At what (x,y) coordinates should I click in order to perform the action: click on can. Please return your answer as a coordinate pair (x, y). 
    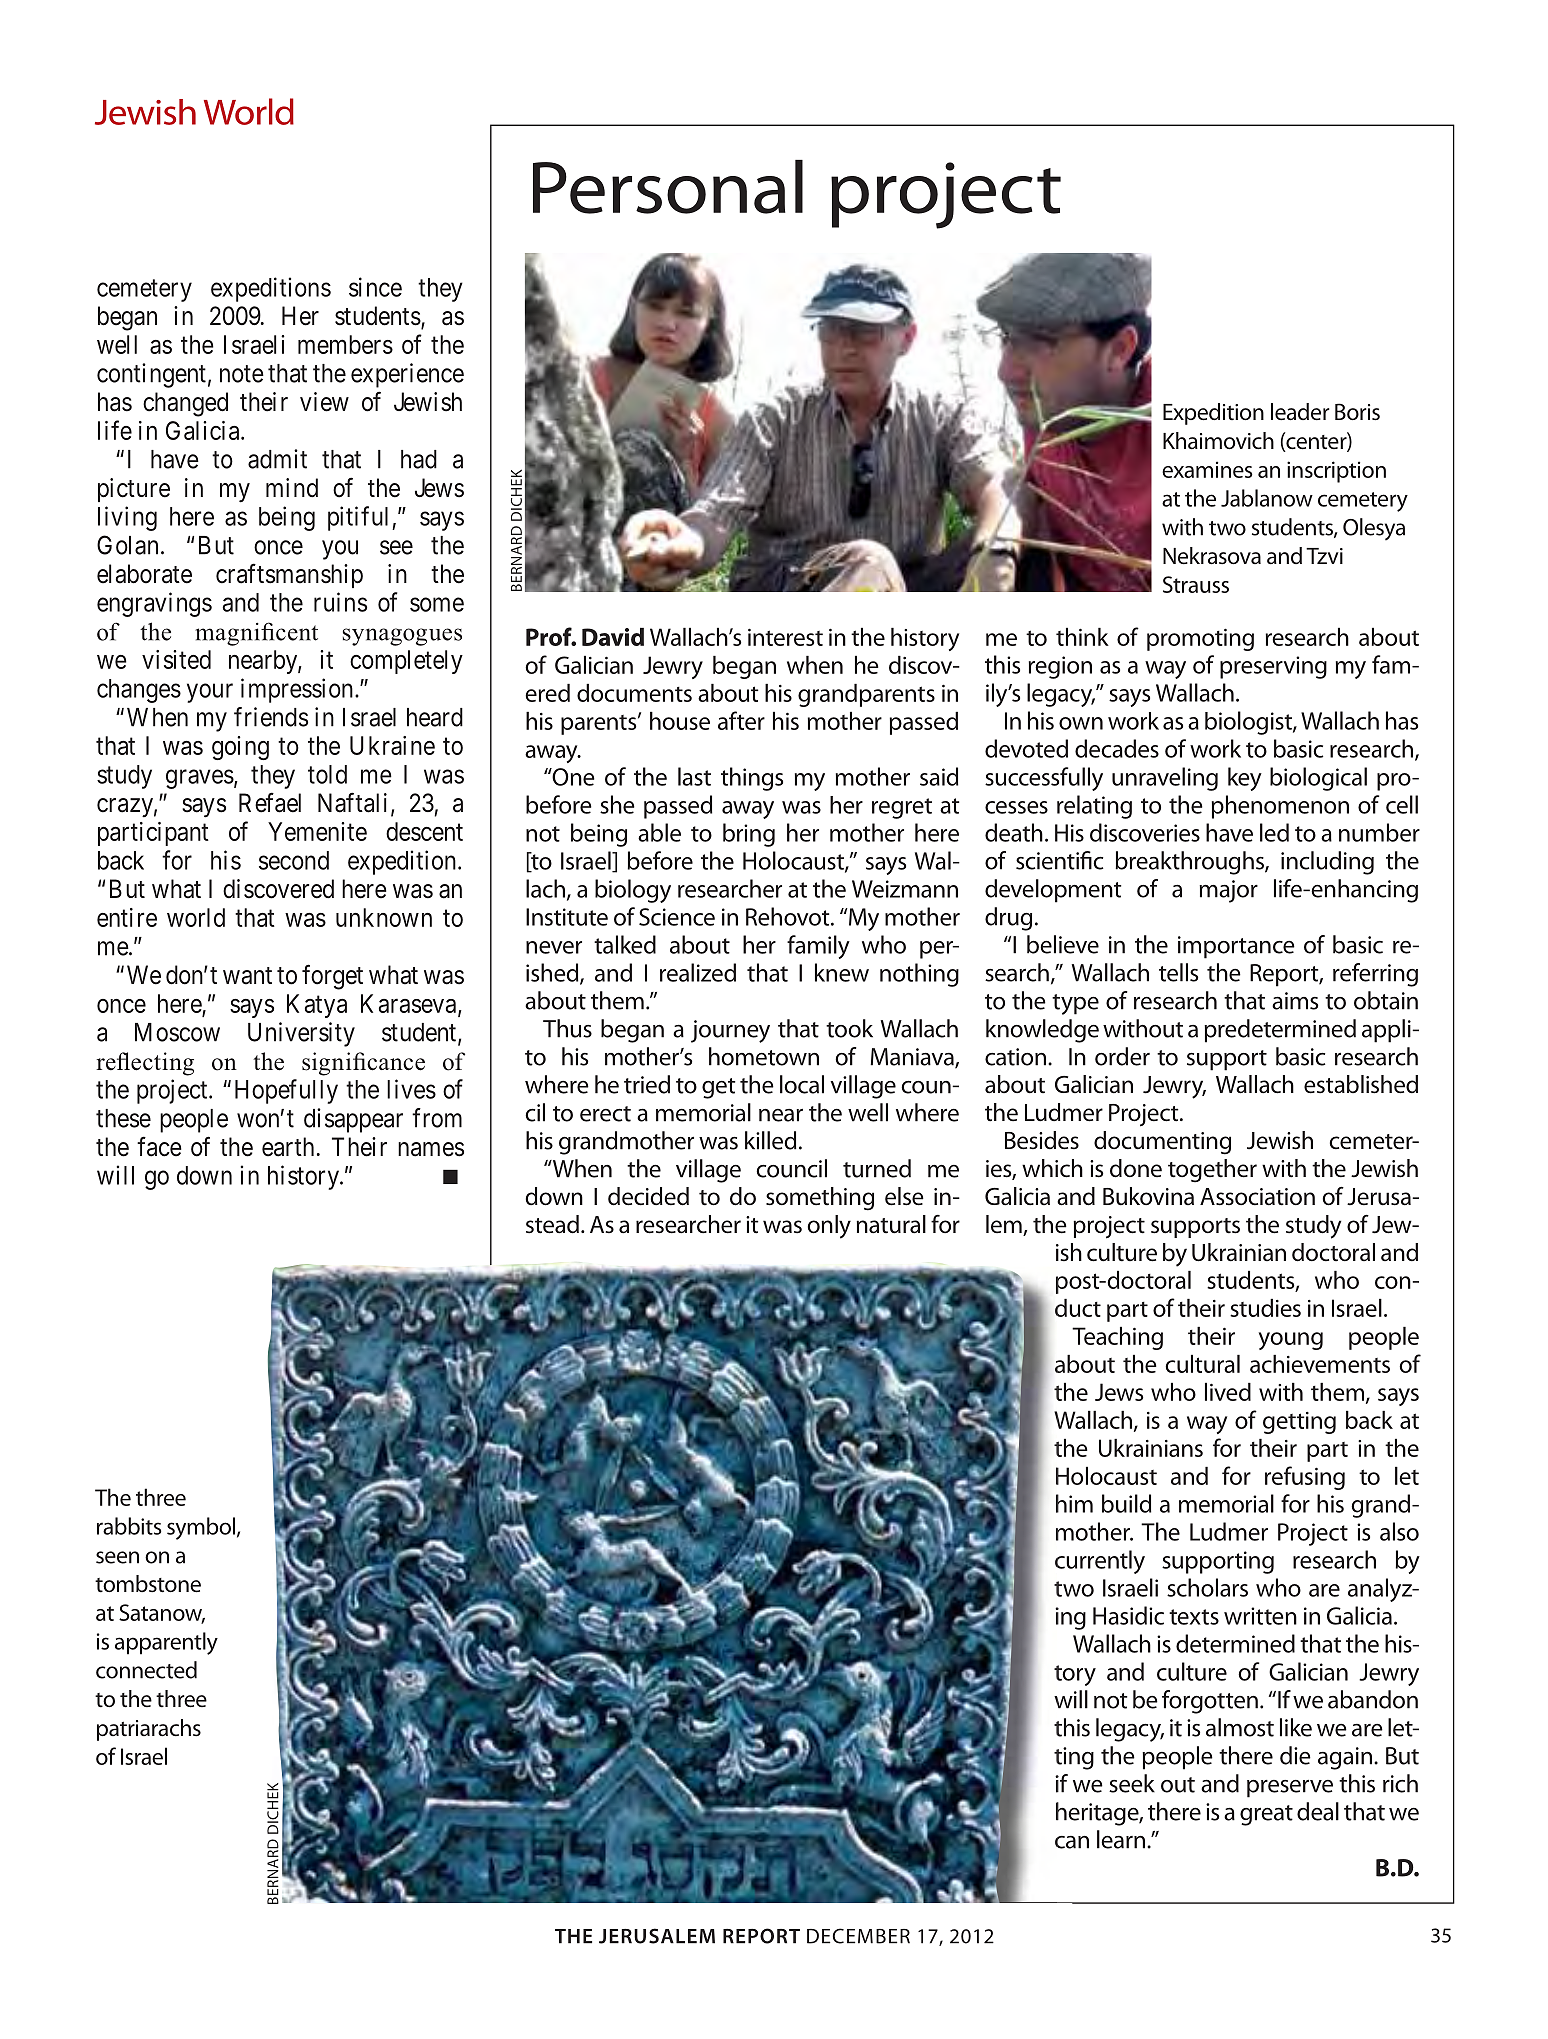
    Looking at the image, I should click on (1072, 1842).
